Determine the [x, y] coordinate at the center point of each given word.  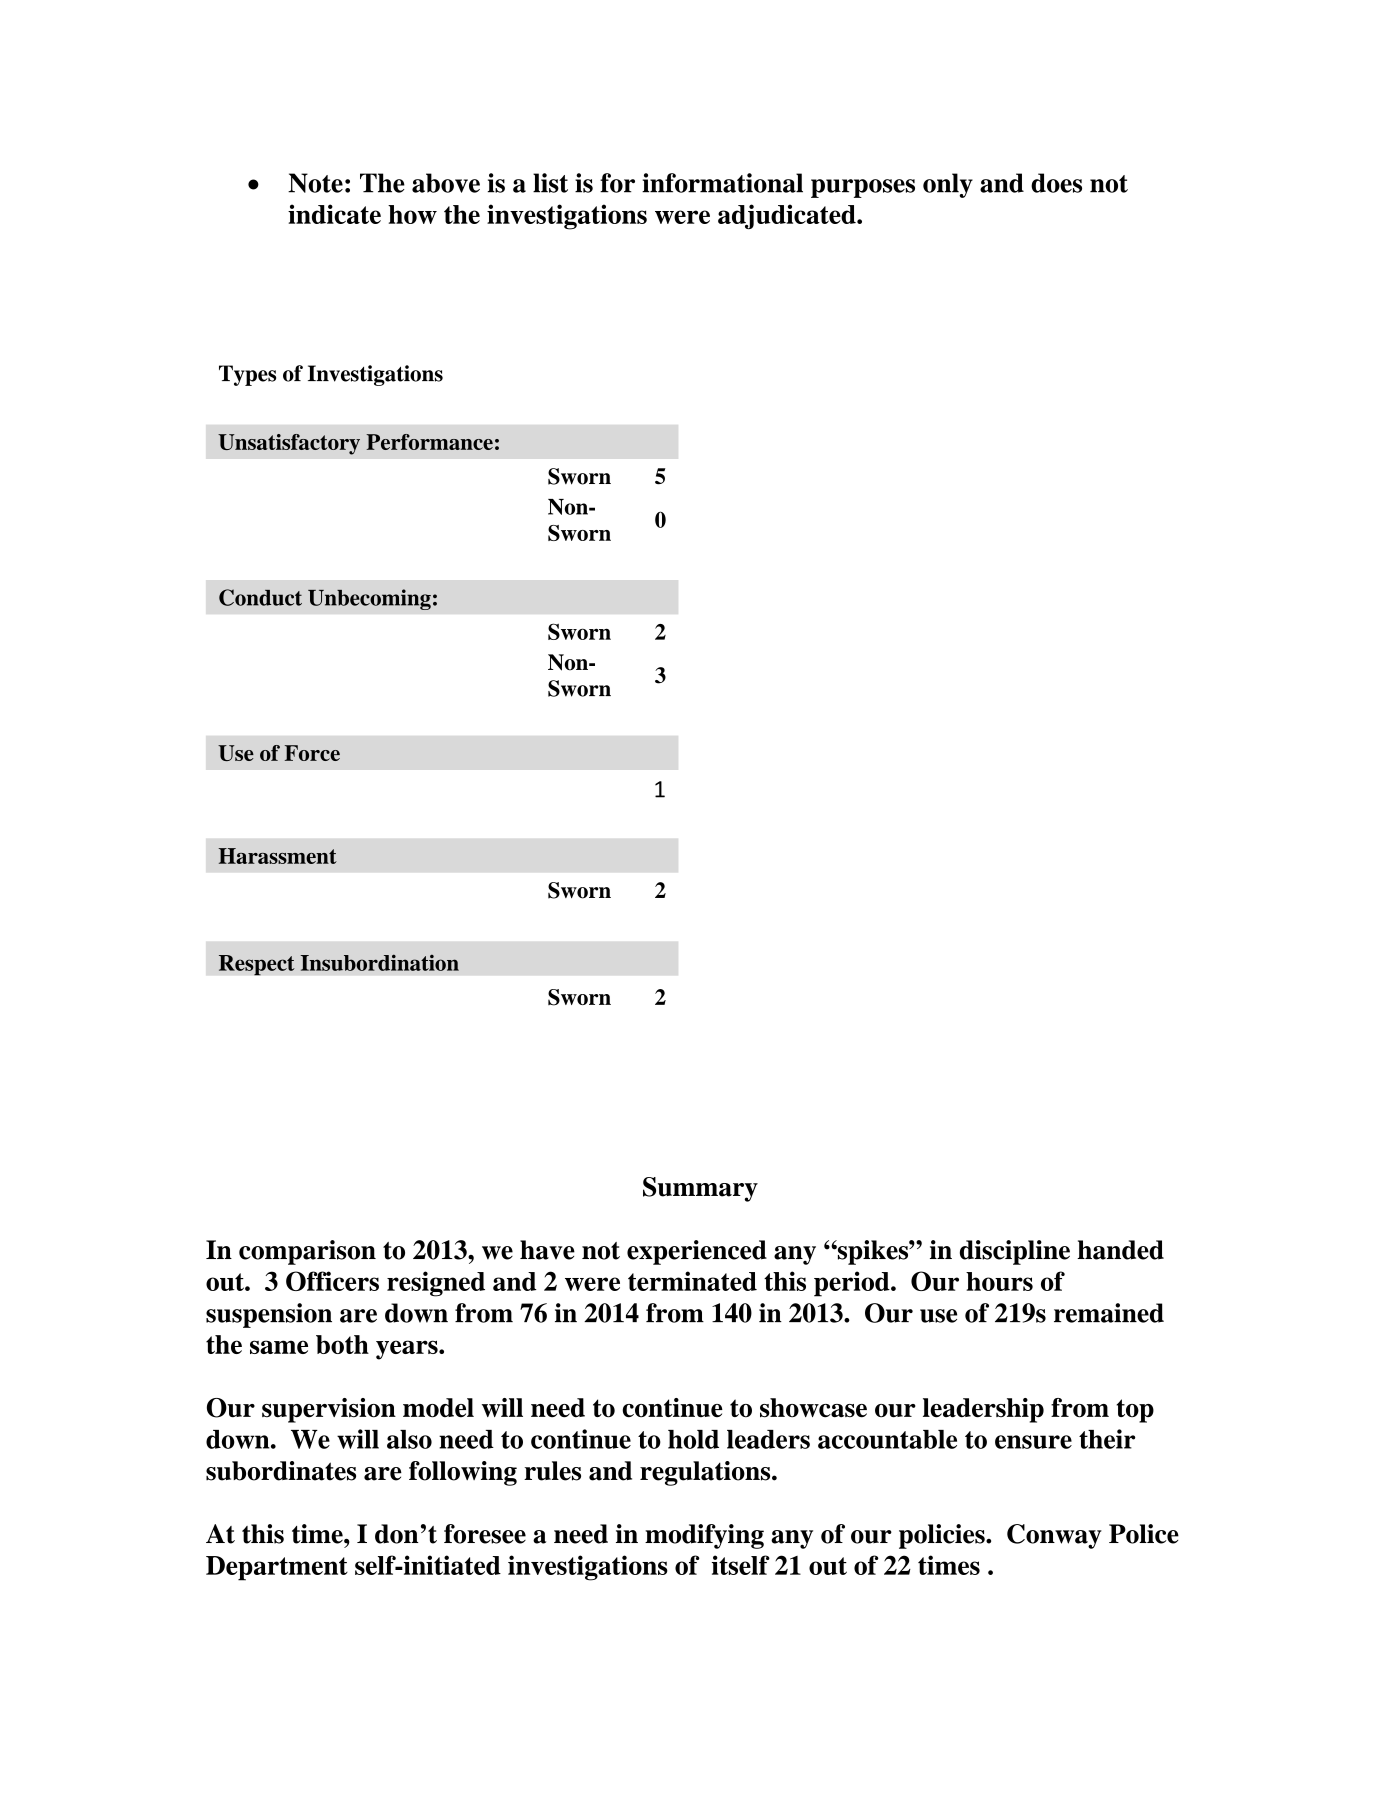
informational [722, 183]
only [948, 185]
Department [277, 1568]
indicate [334, 214]
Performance [429, 442]
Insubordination [380, 962]
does [1056, 183]
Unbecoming [369, 599]
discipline [1015, 1252]
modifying [704, 1536]
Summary [700, 1189]
